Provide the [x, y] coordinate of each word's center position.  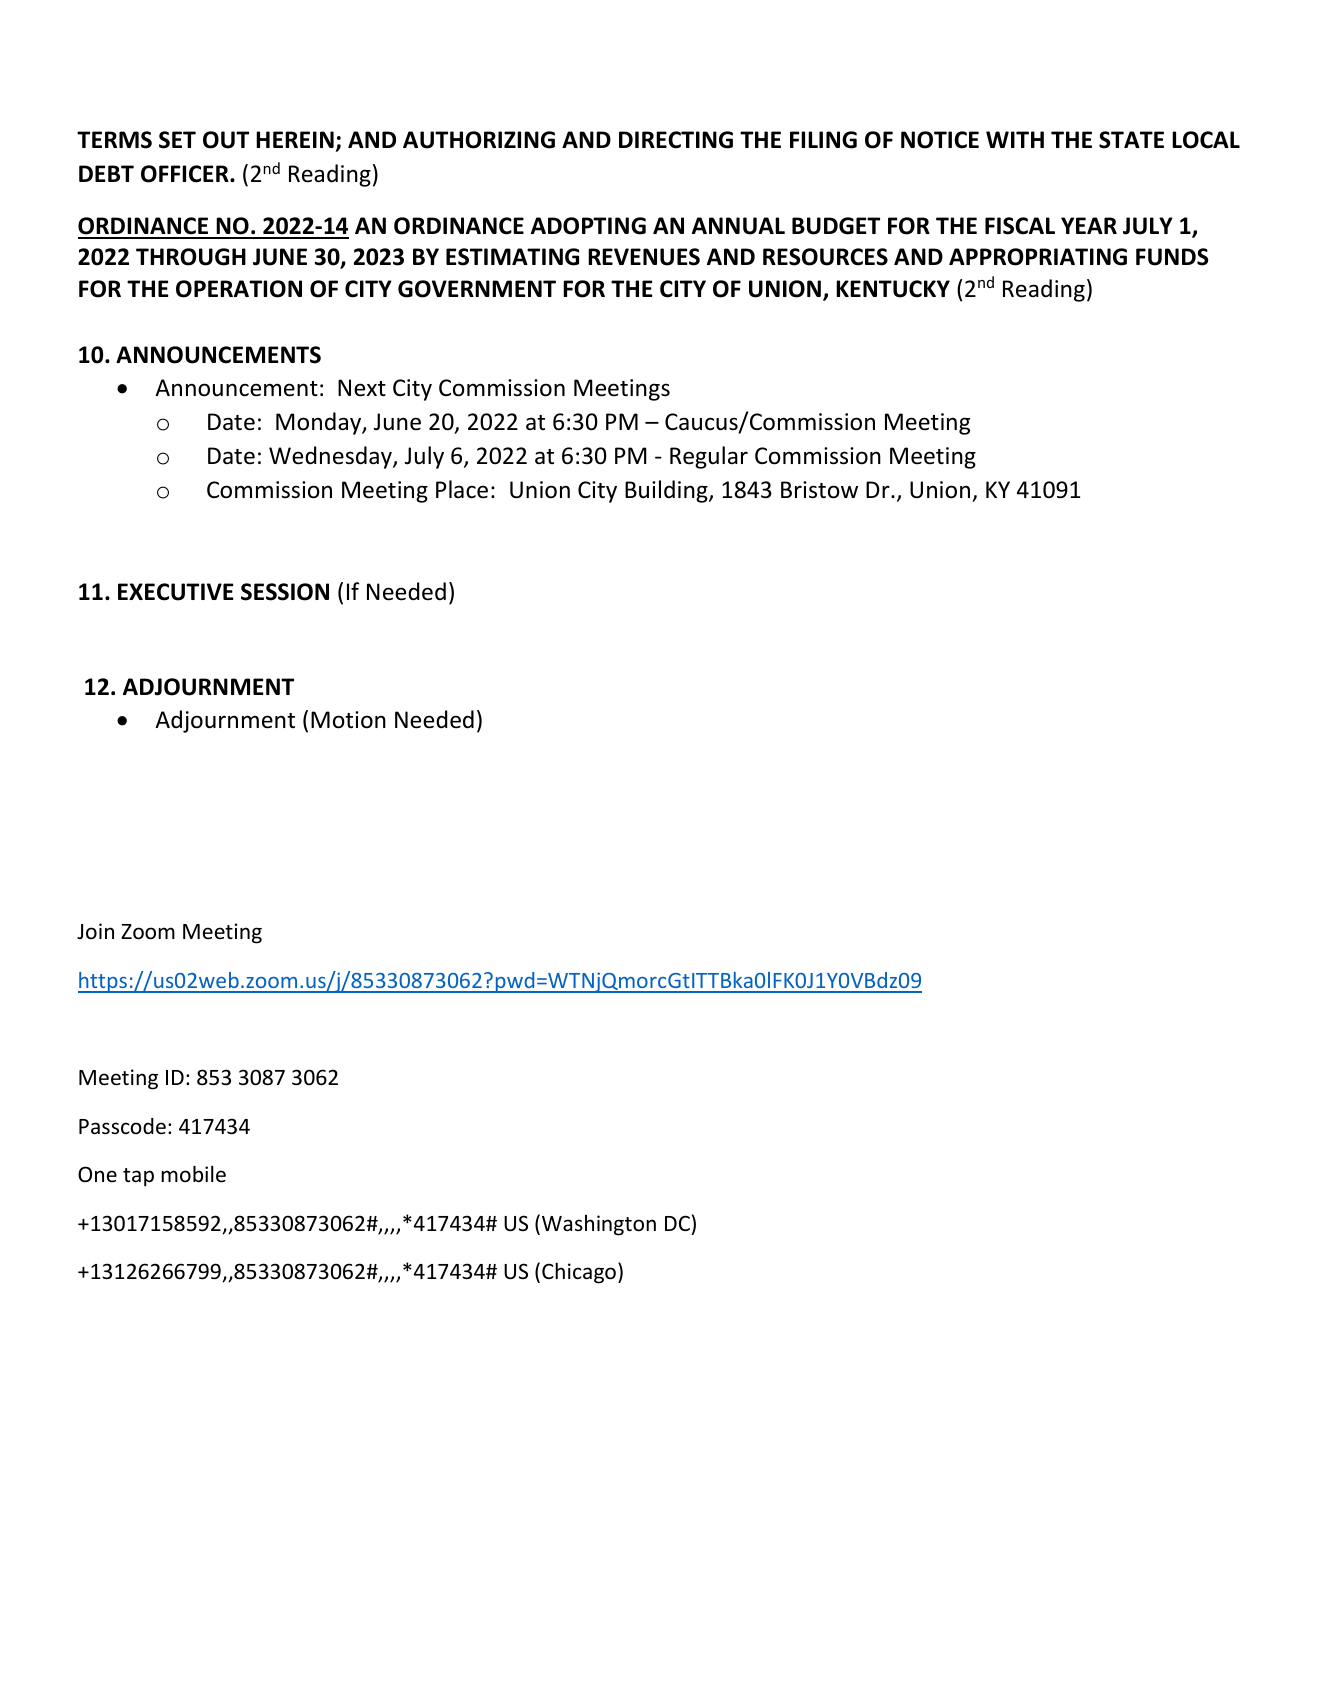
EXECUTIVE [176, 592]
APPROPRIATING [1038, 257]
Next [362, 388]
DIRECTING [676, 140]
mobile [193, 1174]
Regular [709, 457]
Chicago [579, 1273]
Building [667, 491]
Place [462, 489]
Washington [599, 1225]
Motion [348, 720]
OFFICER [186, 174]
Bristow [819, 490]
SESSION [285, 592]
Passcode [122, 1126]
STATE [1131, 140]
